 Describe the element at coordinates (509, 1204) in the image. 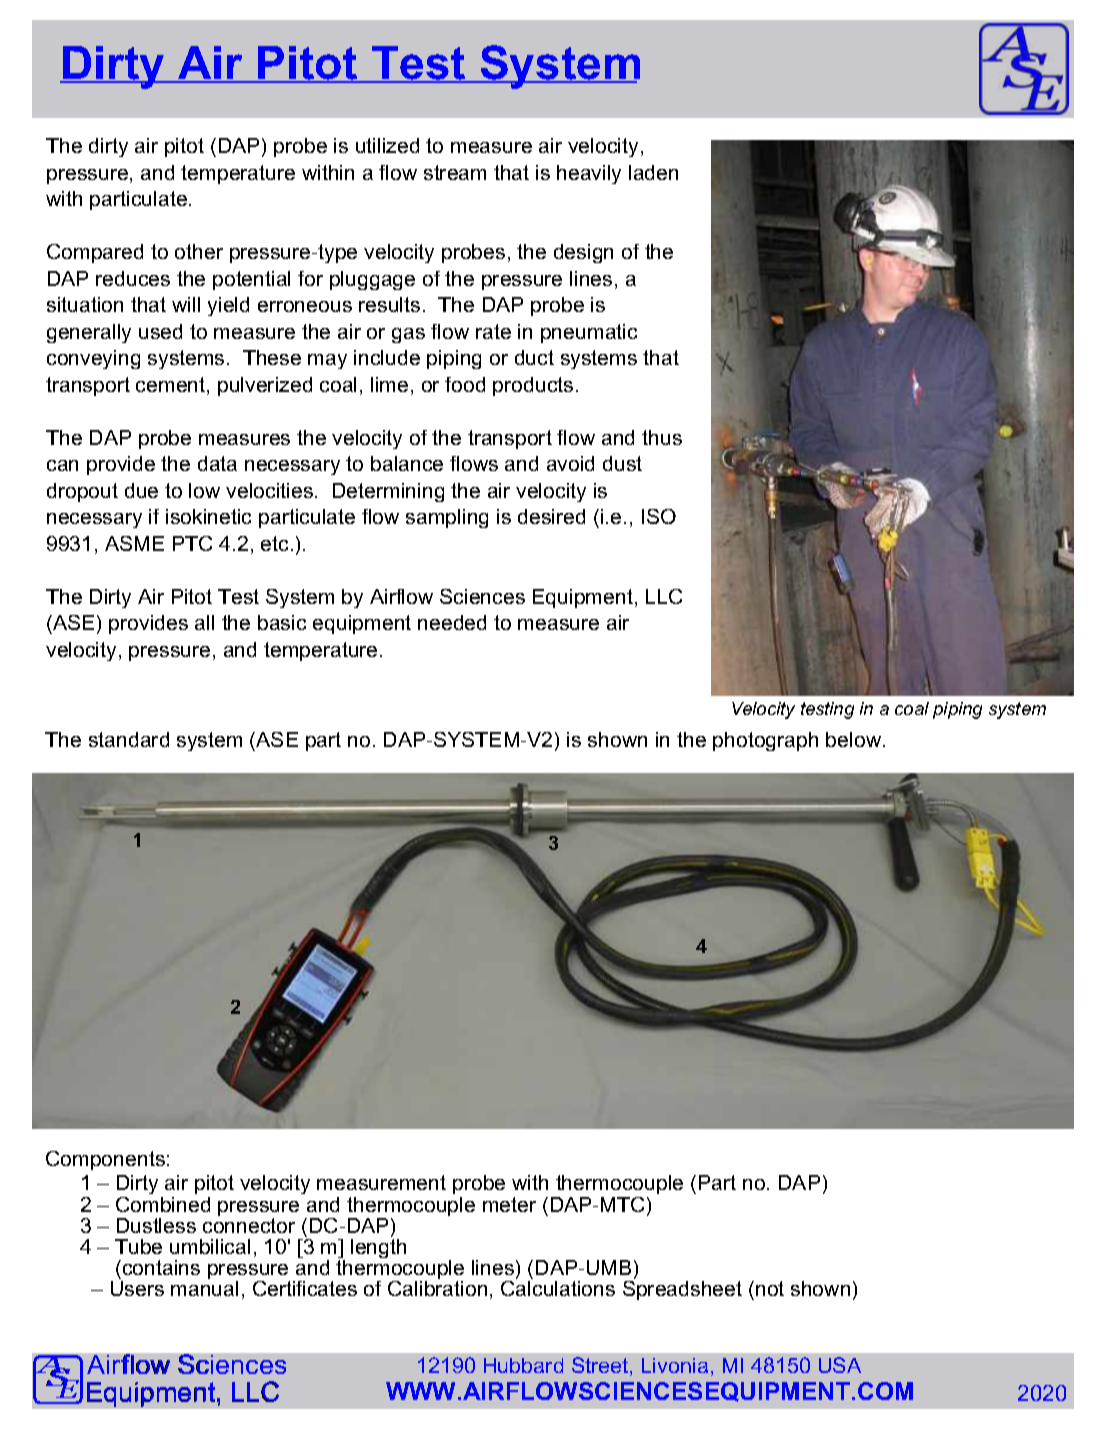

I see `meter` at that location.
